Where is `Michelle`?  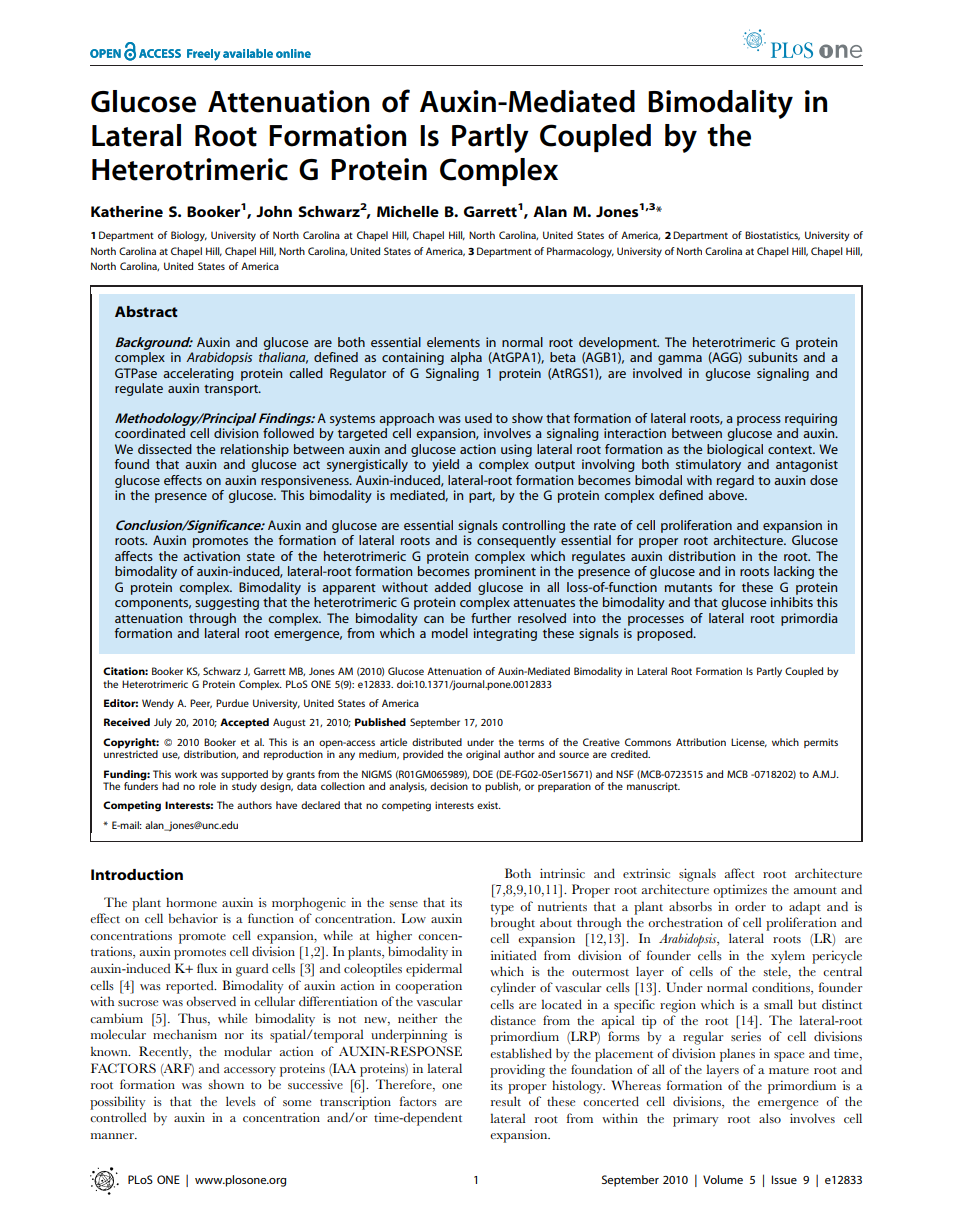
Michelle is located at coordinates (408, 211).
